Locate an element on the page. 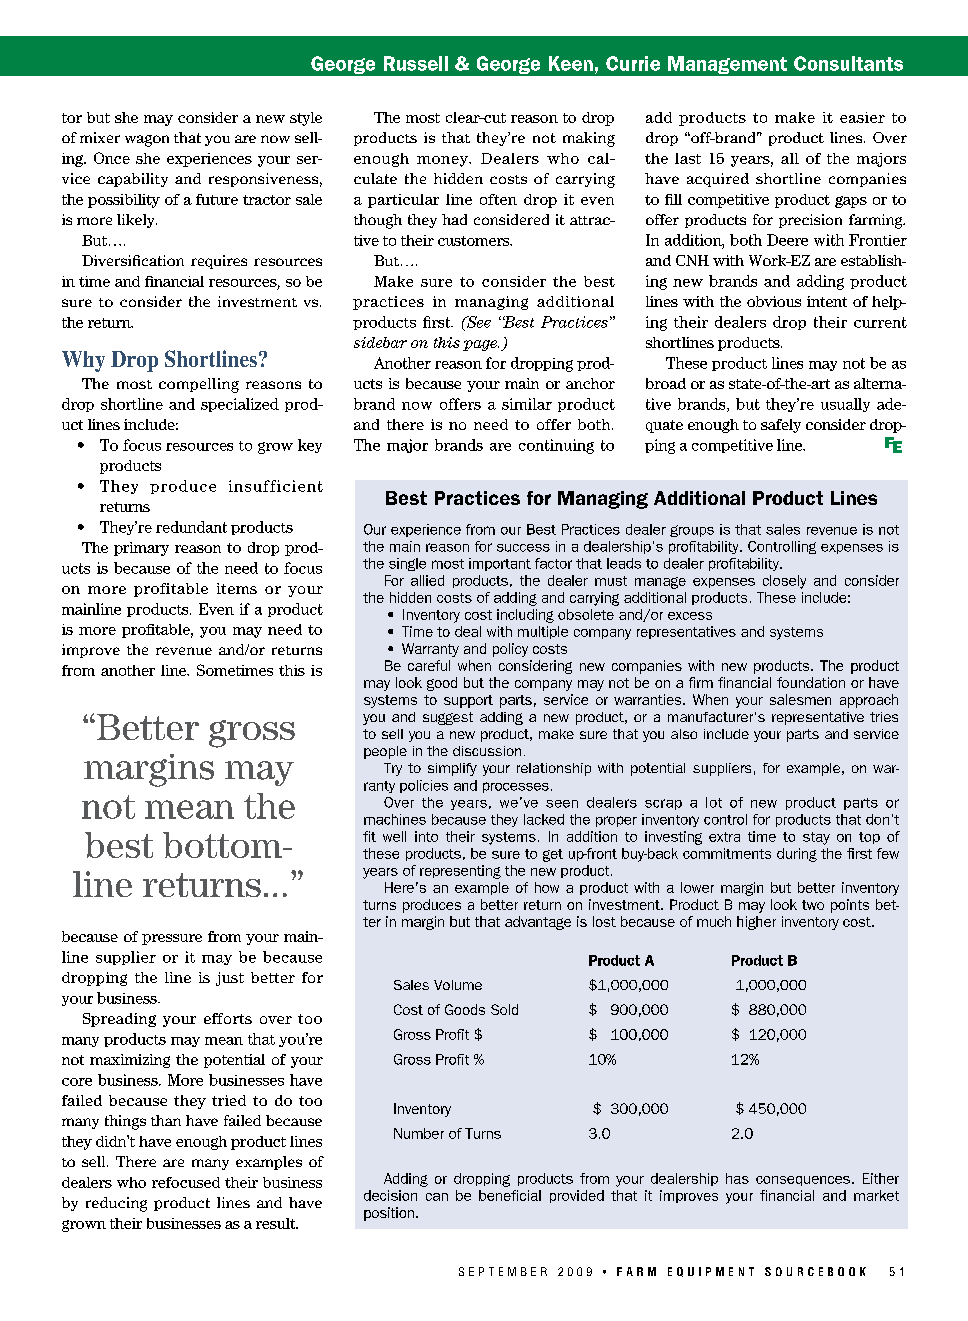 This page has width=968, height=1321. items is located at coordinates (237, 588).
